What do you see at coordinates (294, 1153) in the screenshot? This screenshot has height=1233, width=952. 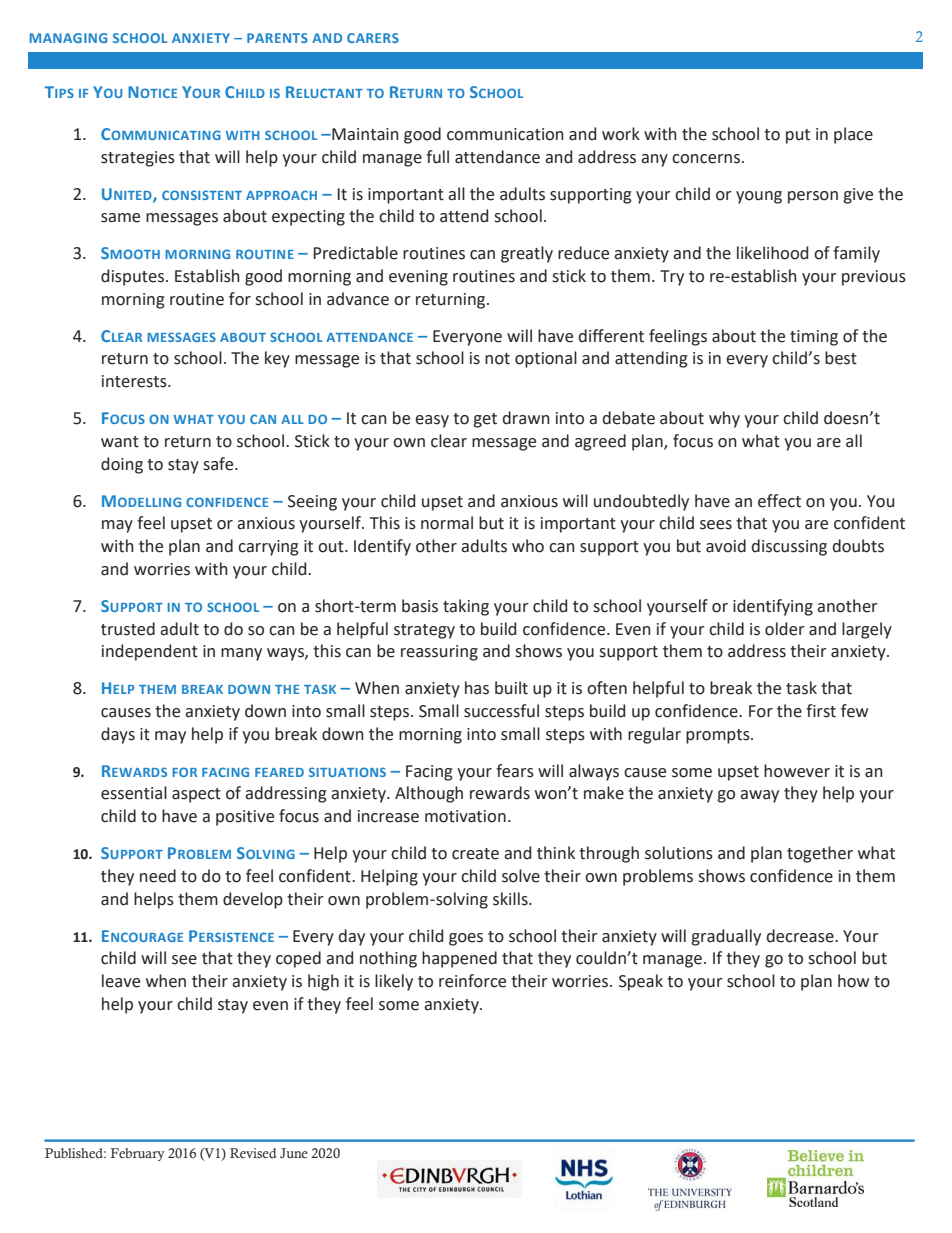 I see `June` at bounding box center [294, 1153].
